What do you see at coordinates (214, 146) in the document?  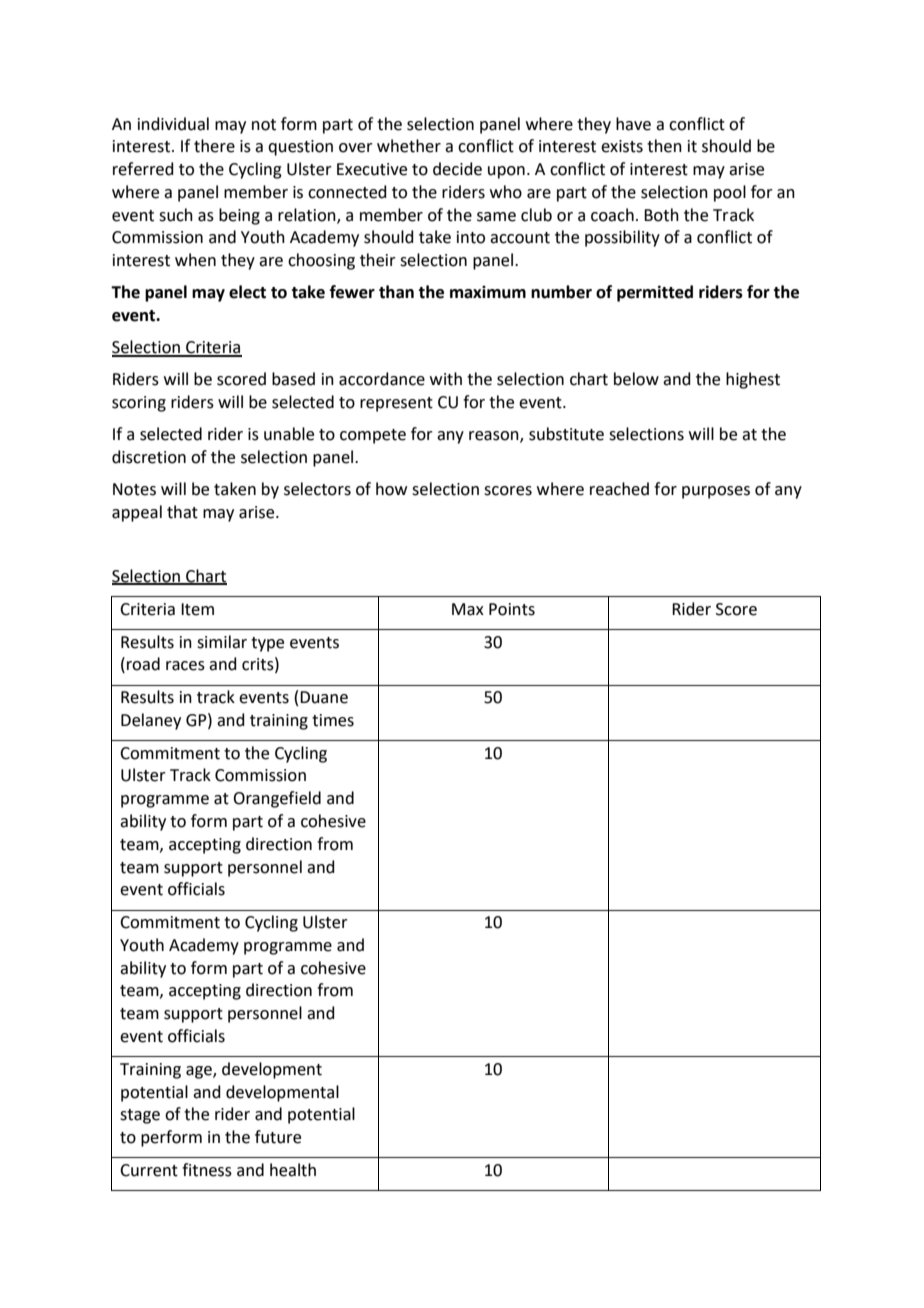 I see `there` at bounding box center [214, 146].
